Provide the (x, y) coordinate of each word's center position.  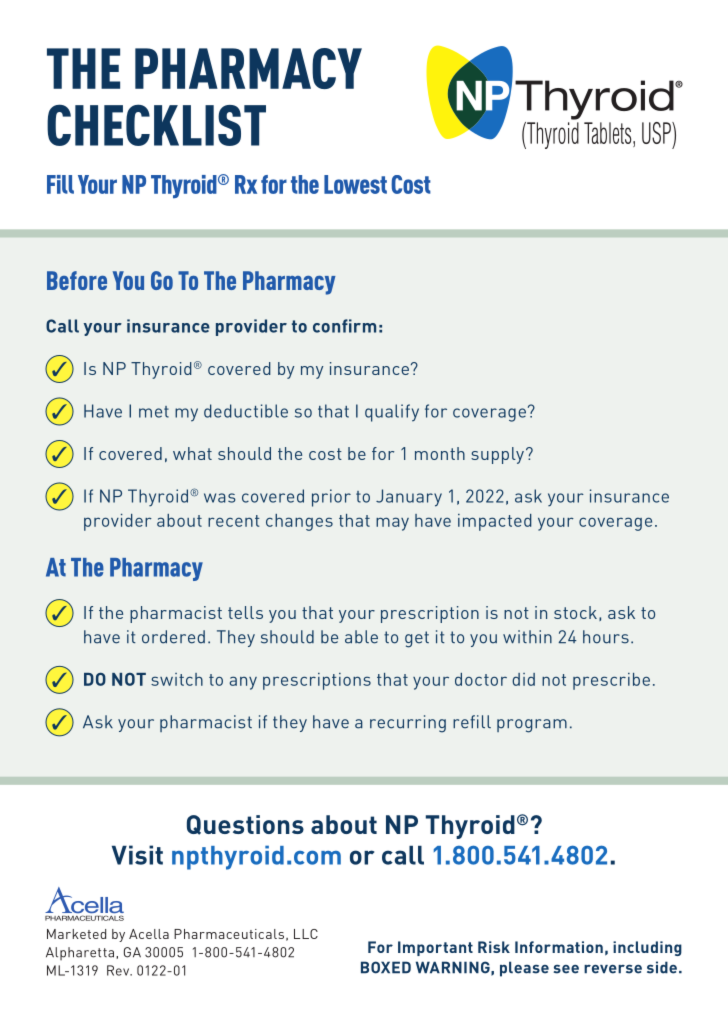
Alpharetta (80, 953)
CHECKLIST (156, 125)
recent (234, 521)
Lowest (355, 184)
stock (575, 612)
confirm (344, 326)
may (392, 524)
